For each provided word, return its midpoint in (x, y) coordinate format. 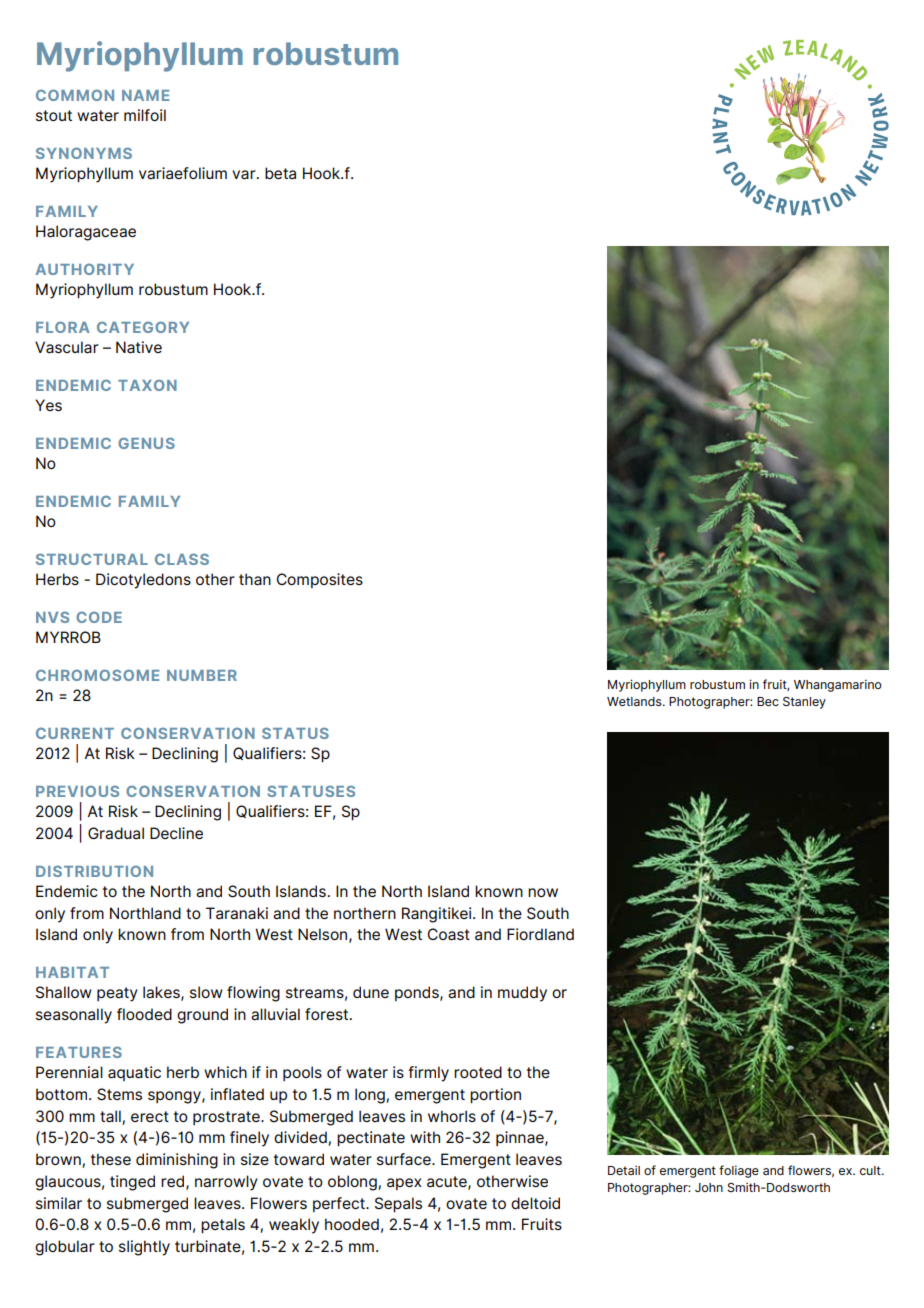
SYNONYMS (84, 153)
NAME (145, 95)
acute (448, 1182)
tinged (132, 1183)
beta (280, 173)
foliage (739, 1171)
